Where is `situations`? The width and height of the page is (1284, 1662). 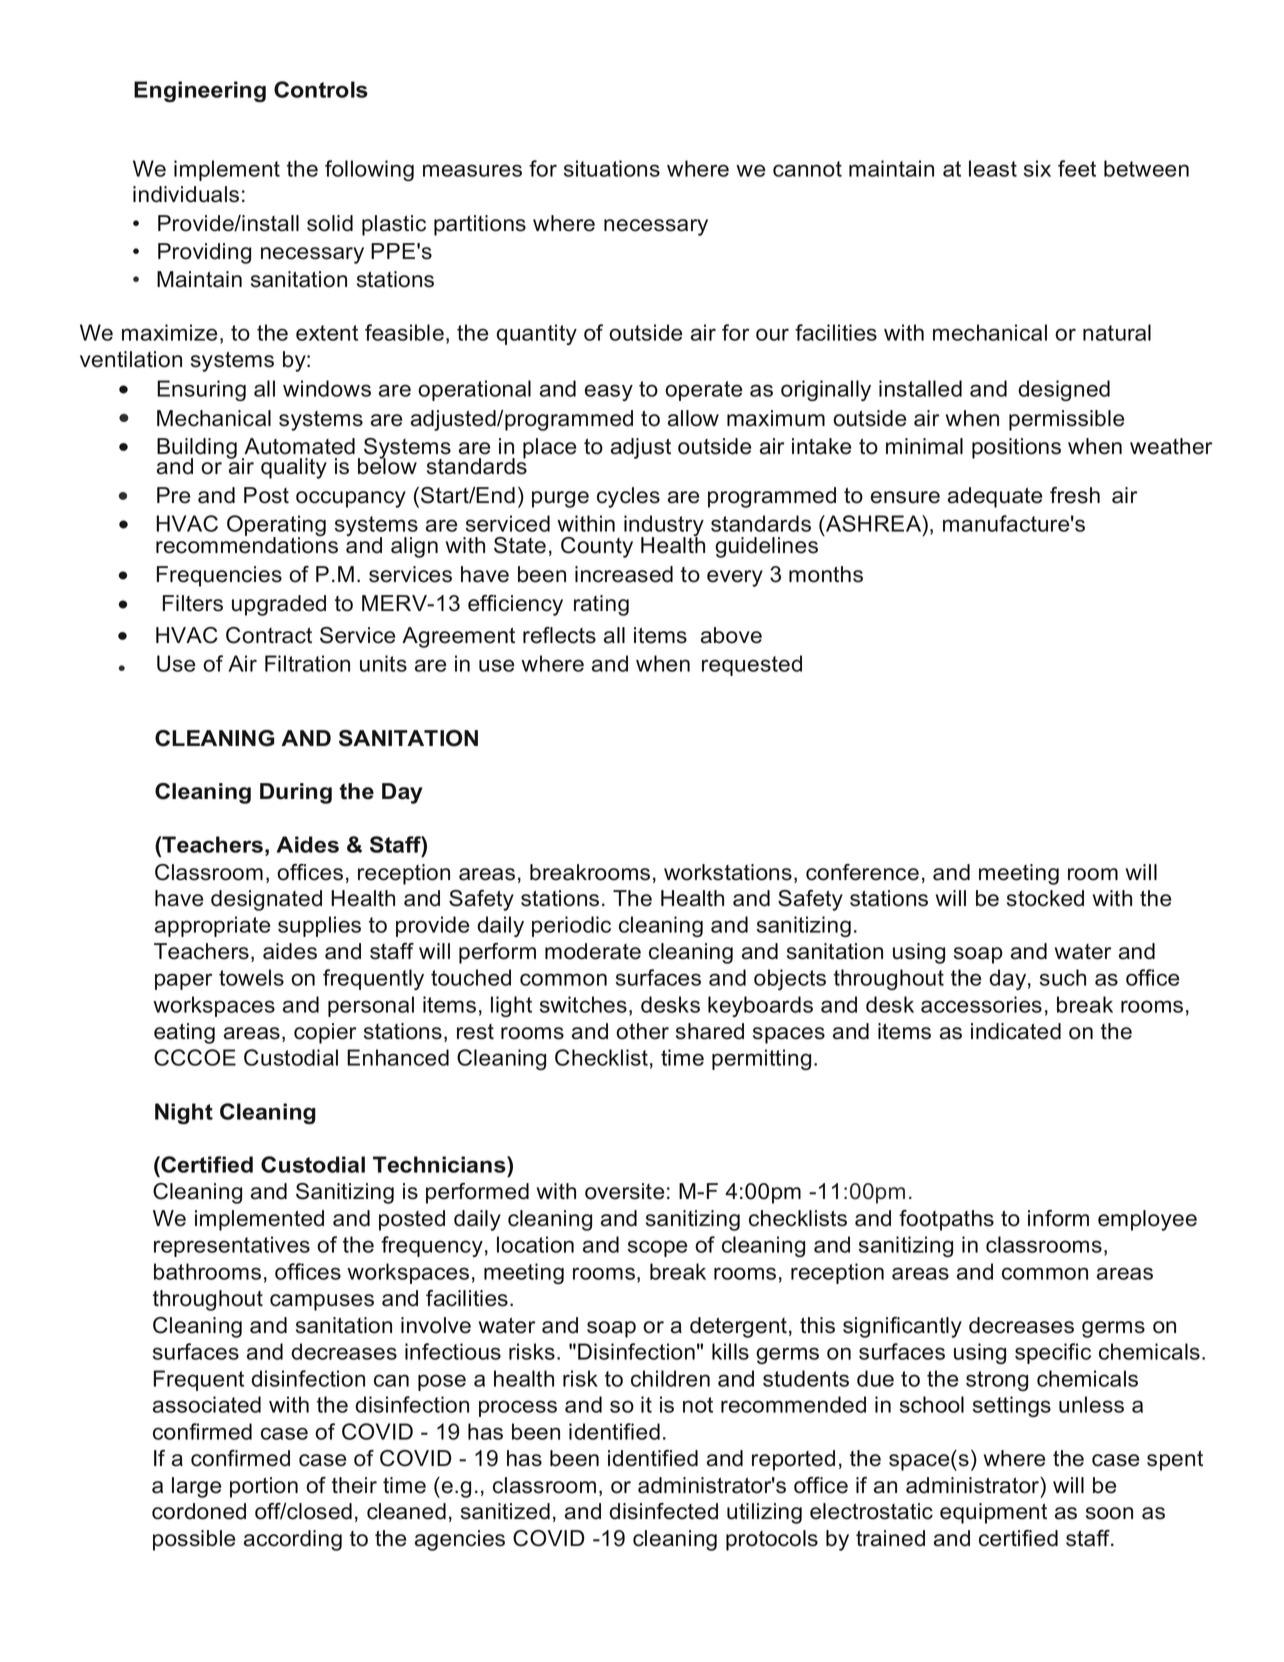
situations is located at coordinates (612, 168).
